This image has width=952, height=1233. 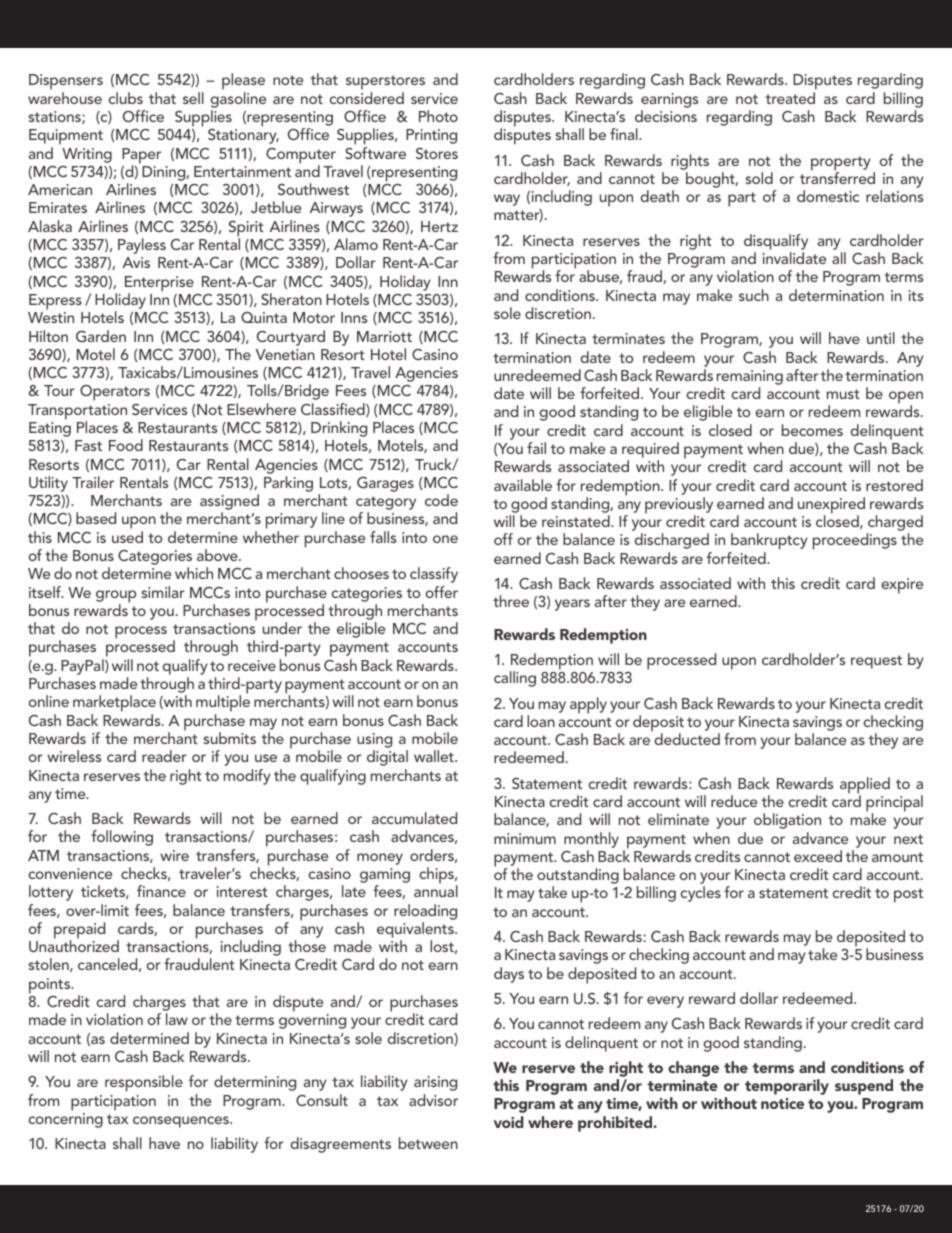 I want to click on consequences, so click(x=182, y=1122).
